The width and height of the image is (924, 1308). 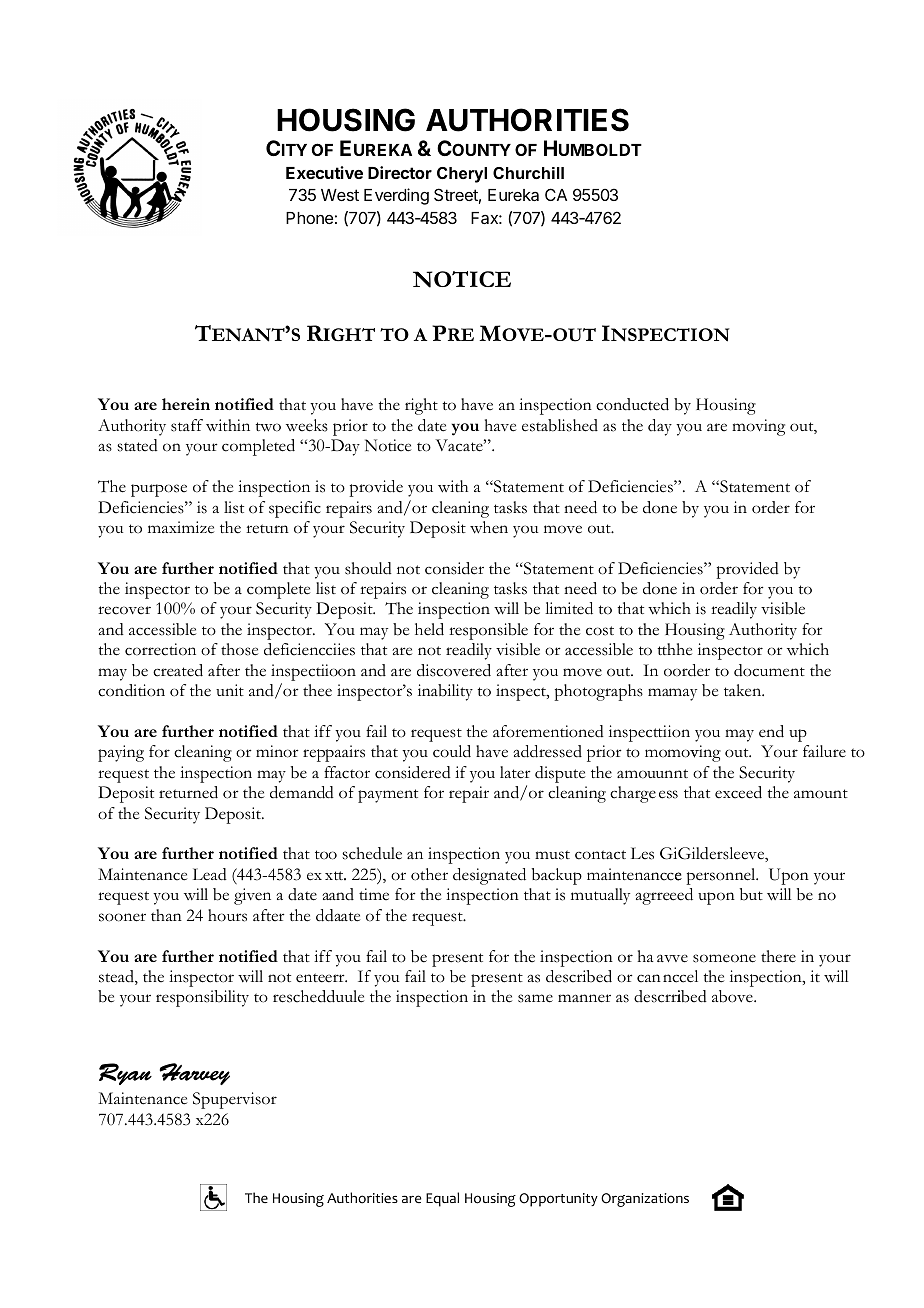 I want to click on cost, so click(x=600, y=631).
